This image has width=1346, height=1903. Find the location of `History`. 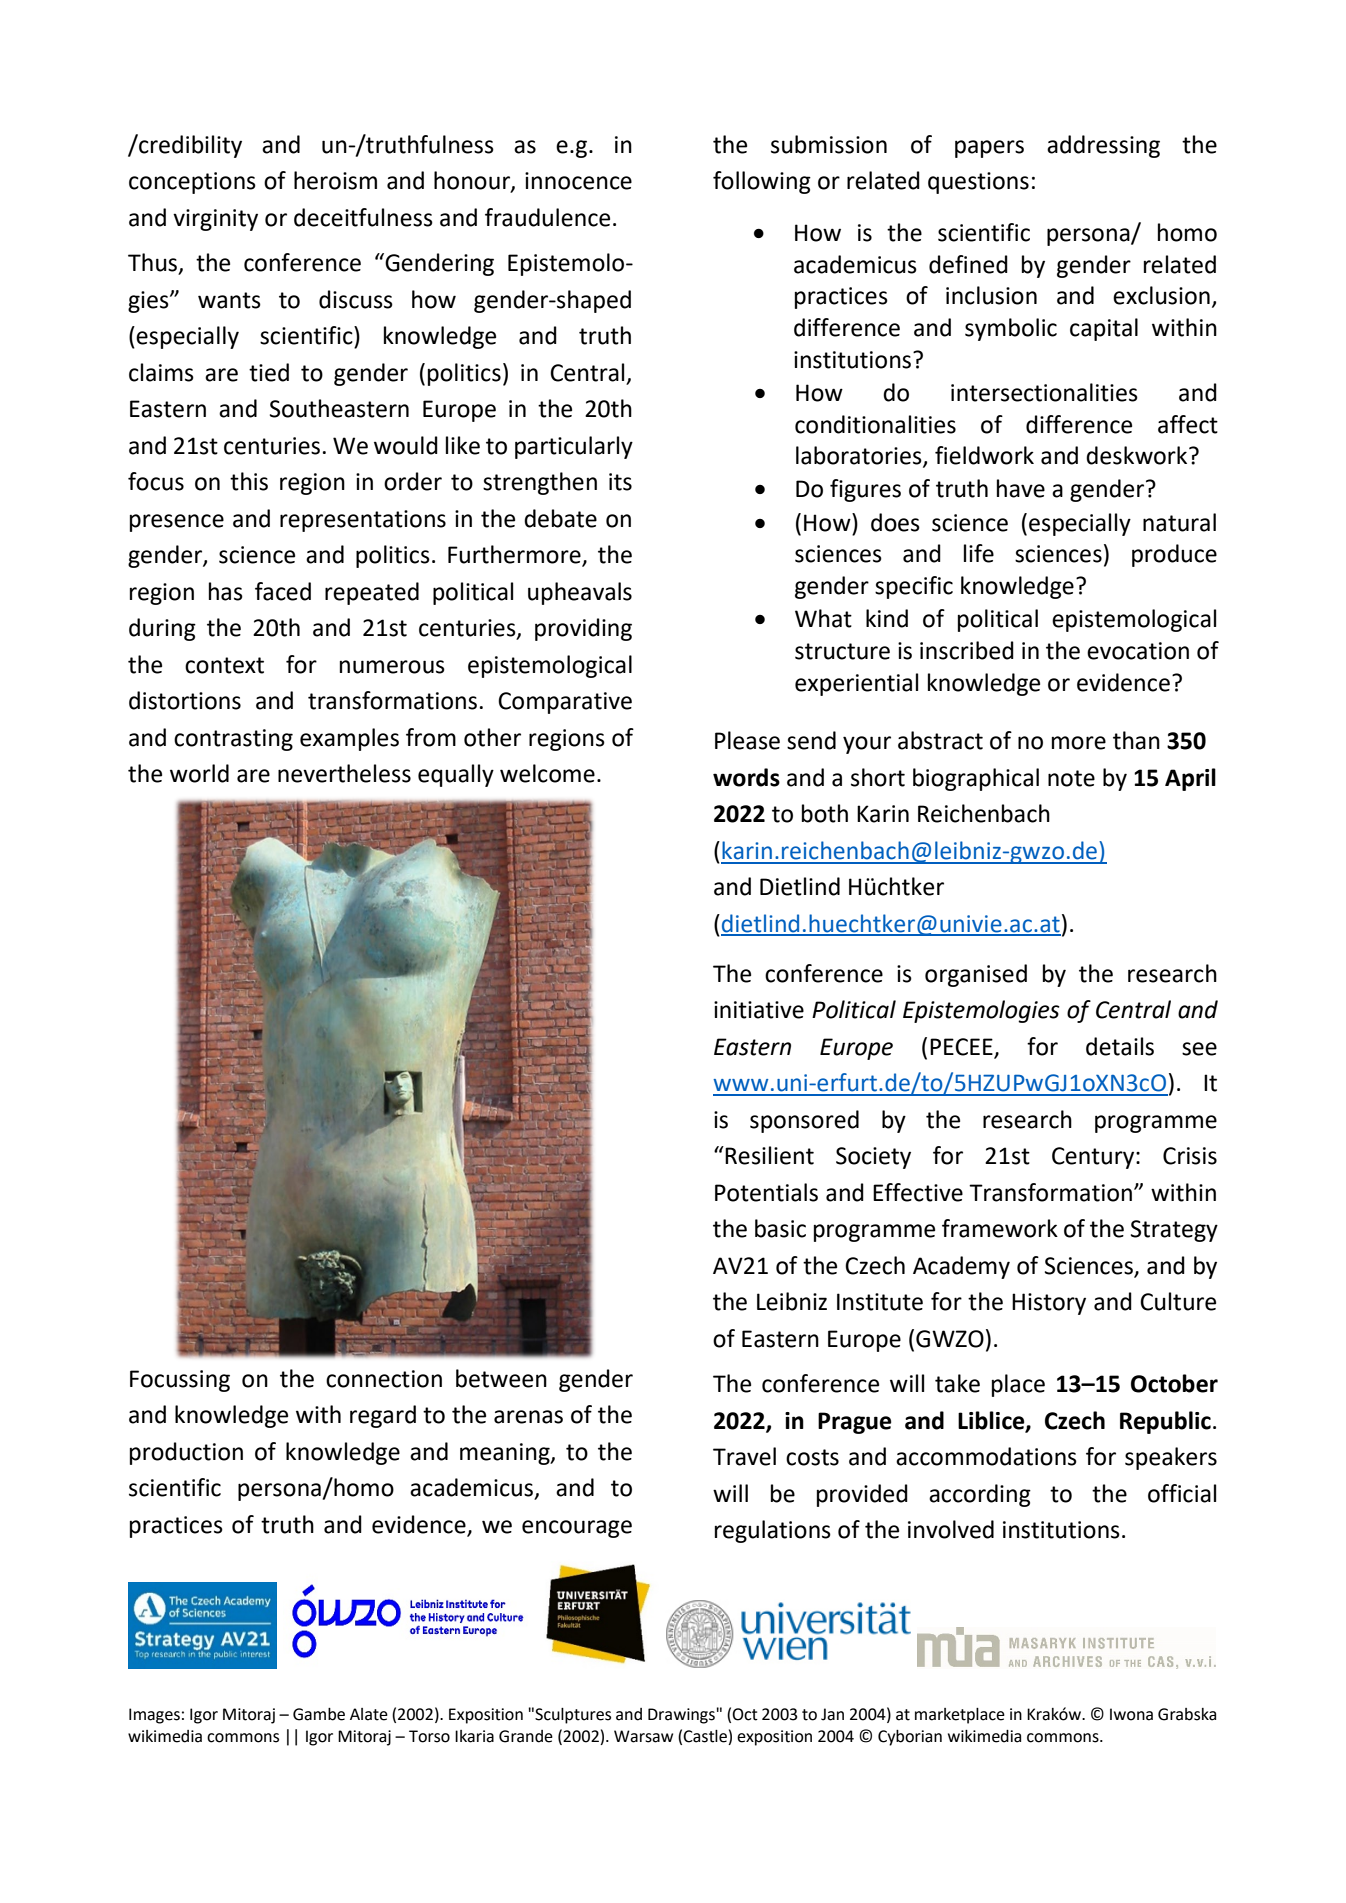

History is located at coordinates (1049, 1304).
